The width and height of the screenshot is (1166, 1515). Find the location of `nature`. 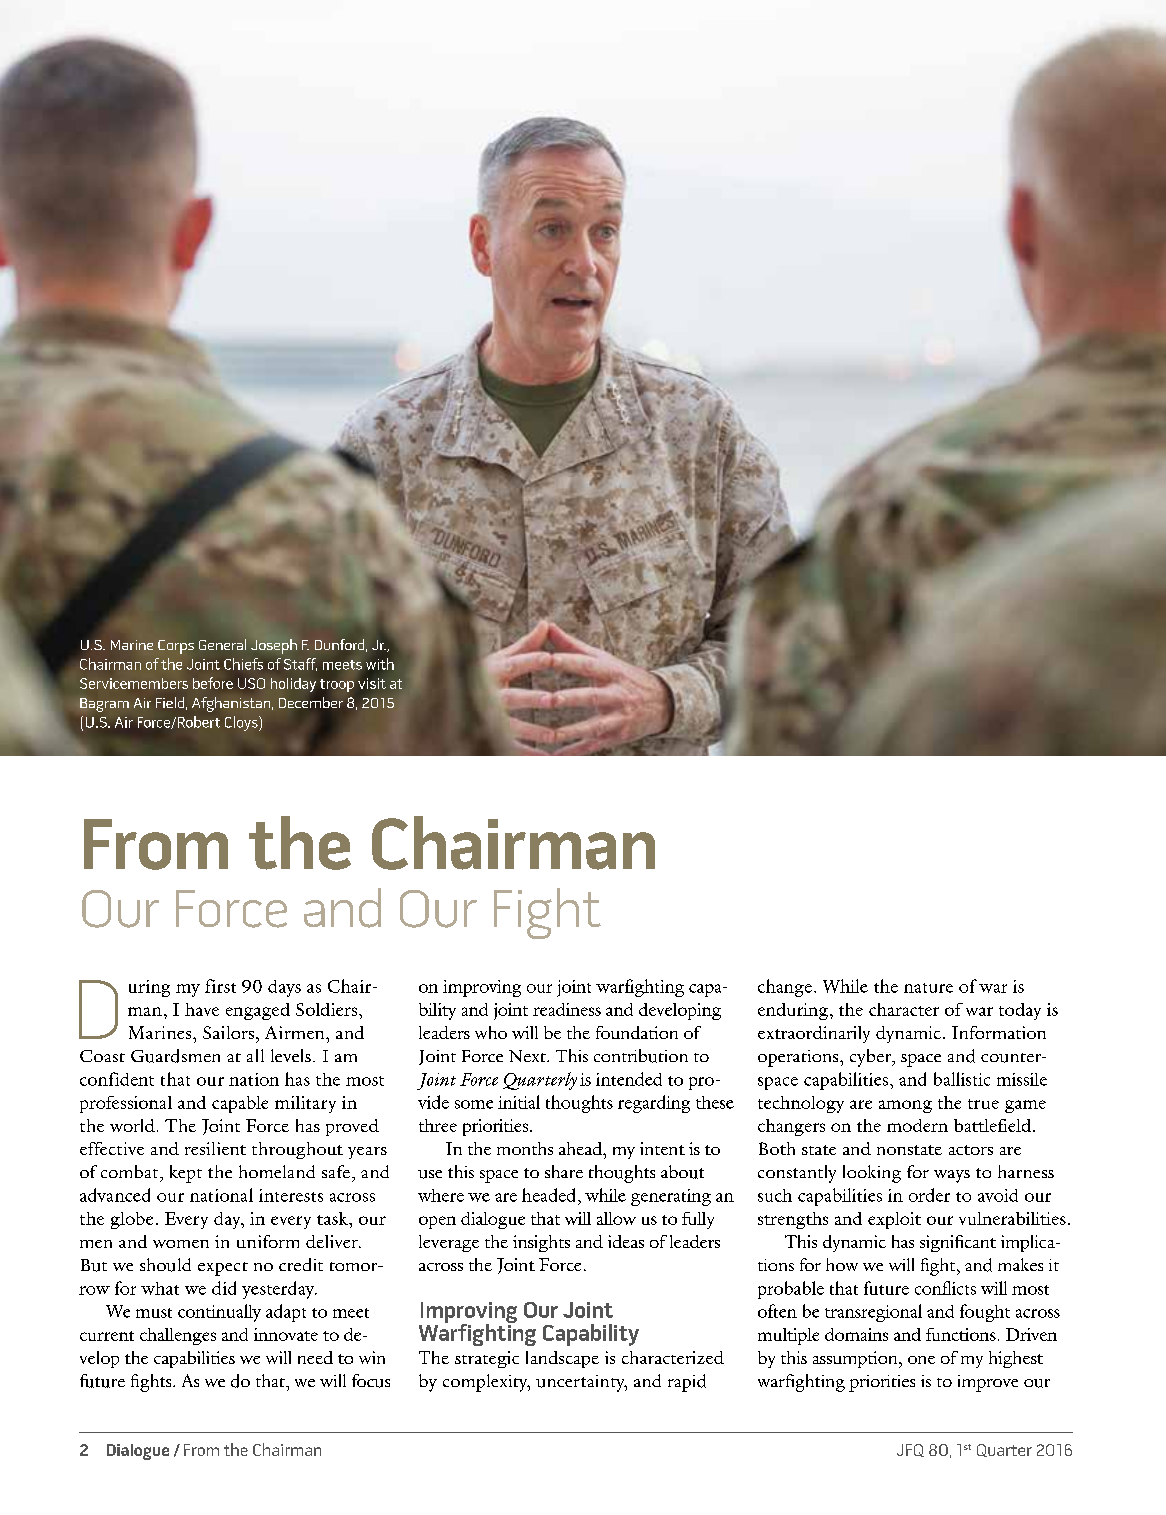

nature is located at coordinates (928, 988).
